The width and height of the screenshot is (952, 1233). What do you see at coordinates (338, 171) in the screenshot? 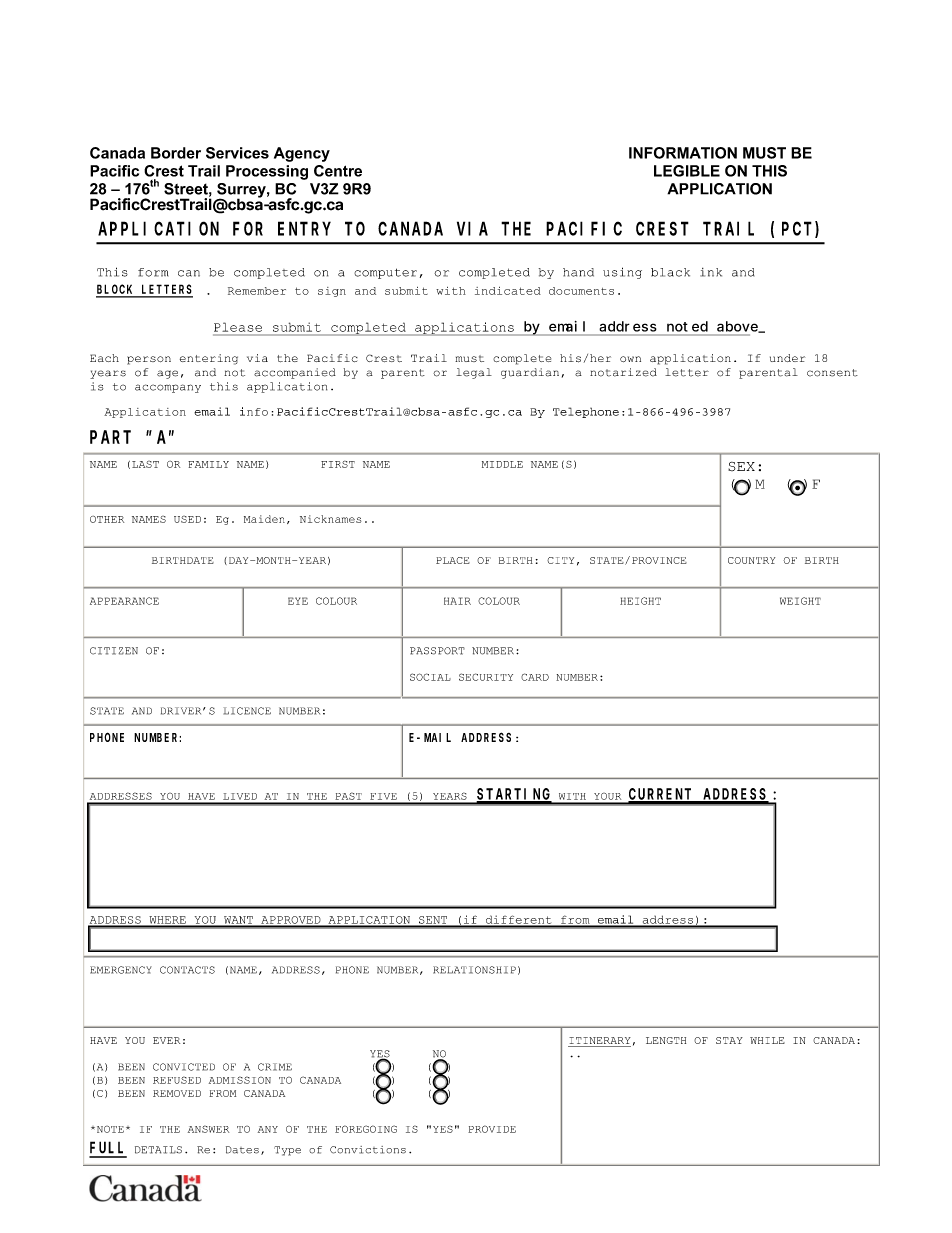
I see `Centre` at bounding box center [338, 171].
